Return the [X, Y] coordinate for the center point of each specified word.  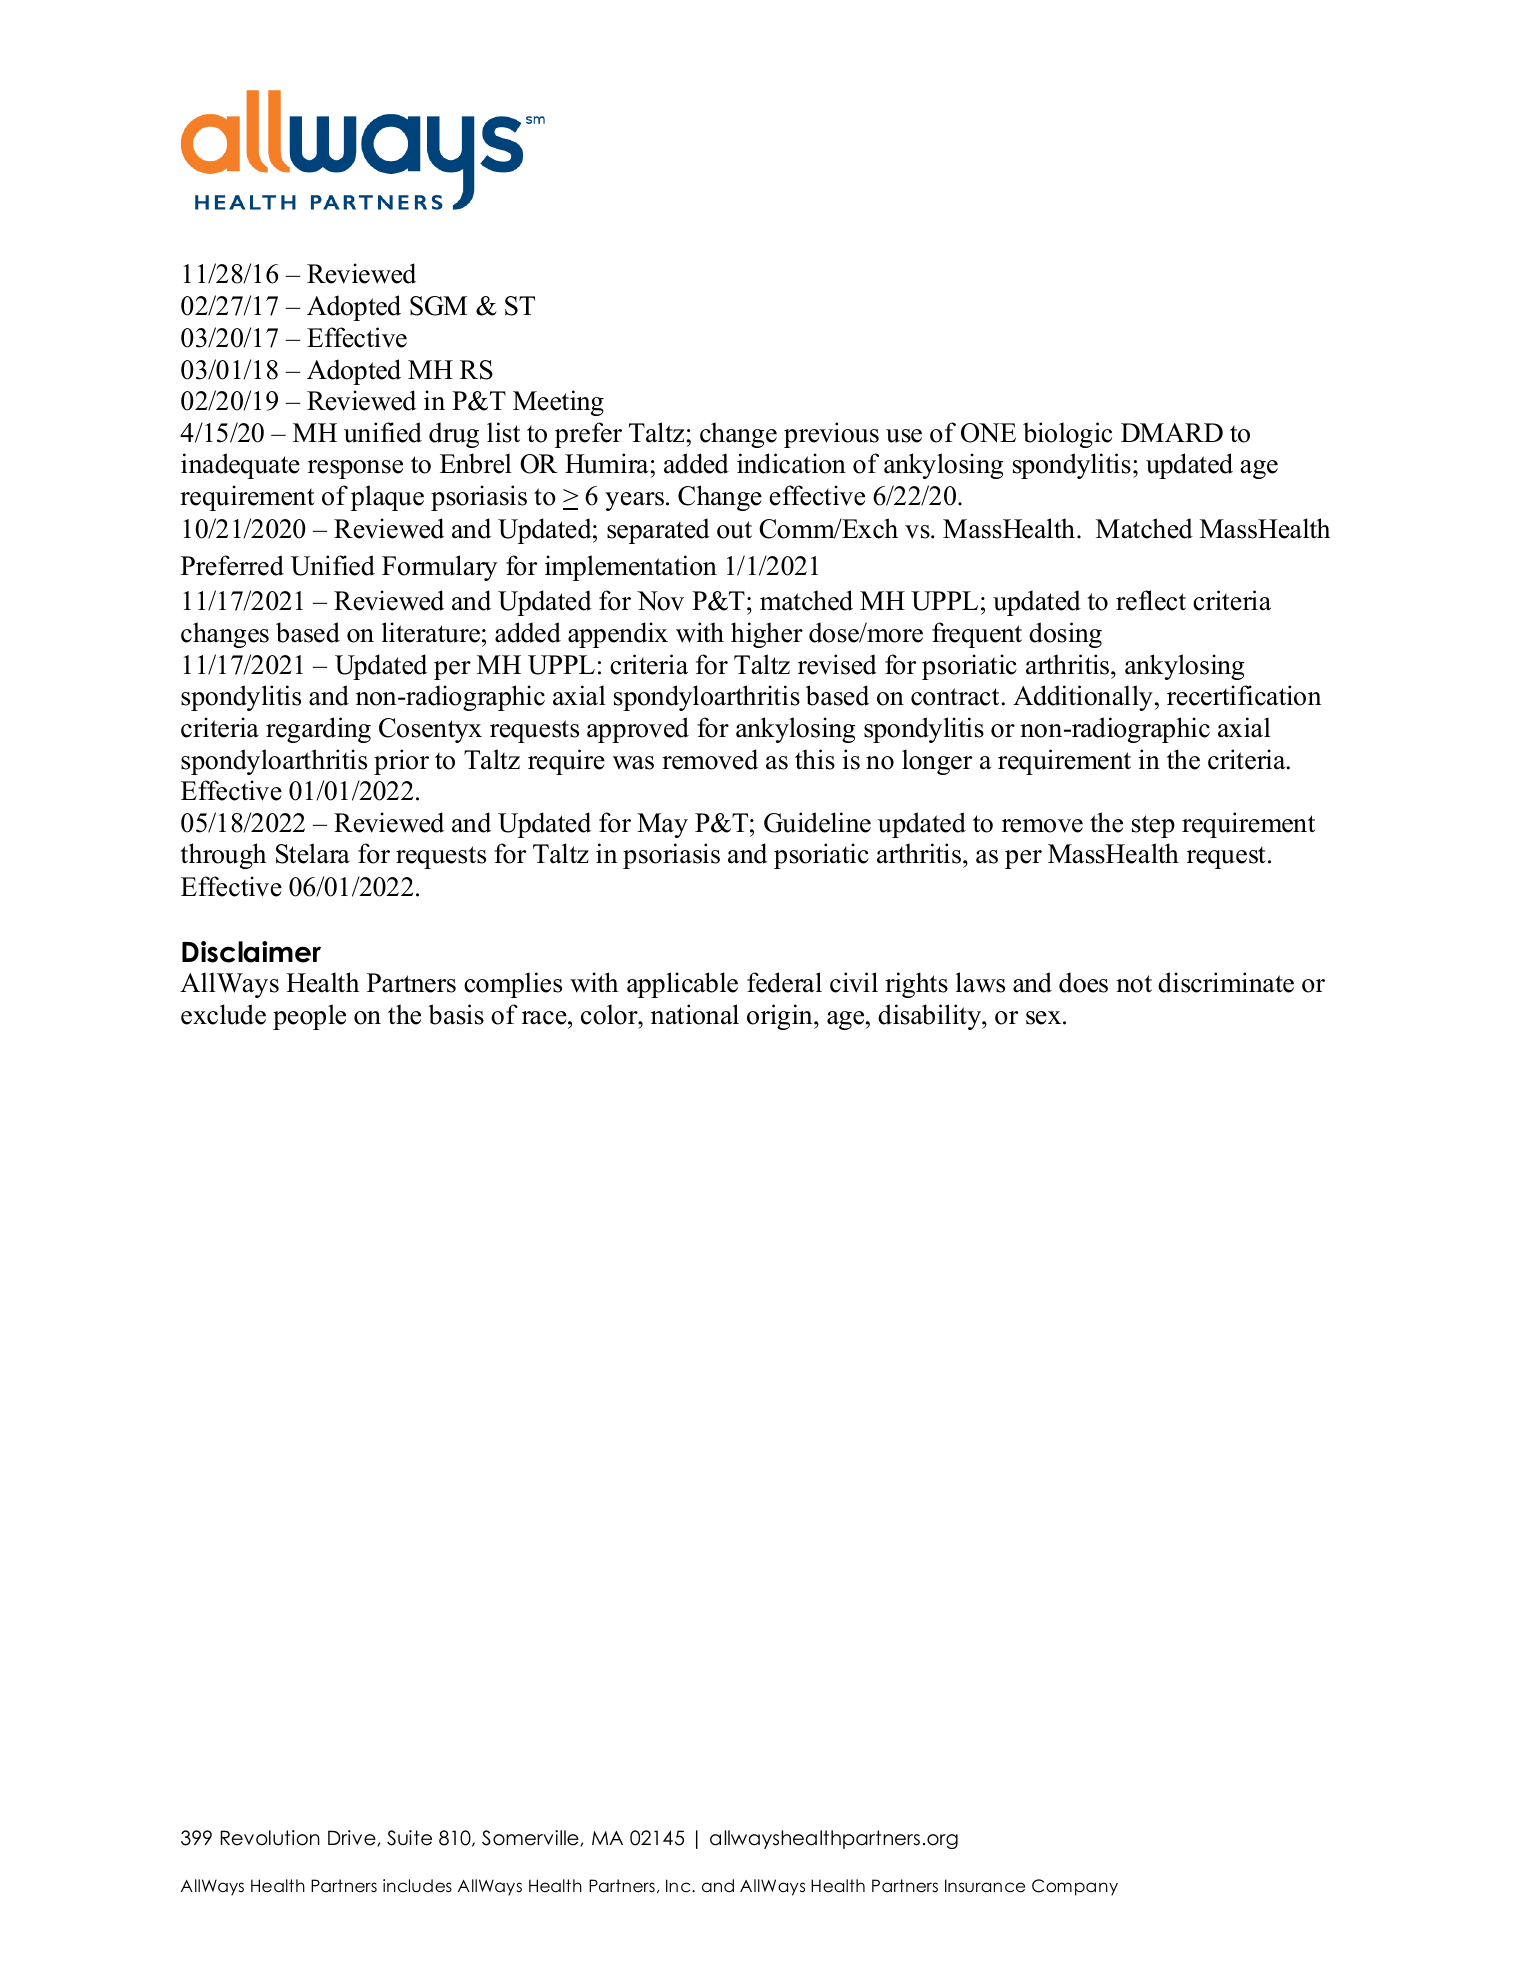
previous [831, 435]
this [815, 759]
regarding [318, 730]
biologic [1067, 435]
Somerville [531, 1838]
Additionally [1083, 698]
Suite [409, 1838]
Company [1075, 1887]
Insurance [985, 1886]
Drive [353, 1838]
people [309, 1017]
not [1134, 984]
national [695, 1014]
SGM [438, 306]
